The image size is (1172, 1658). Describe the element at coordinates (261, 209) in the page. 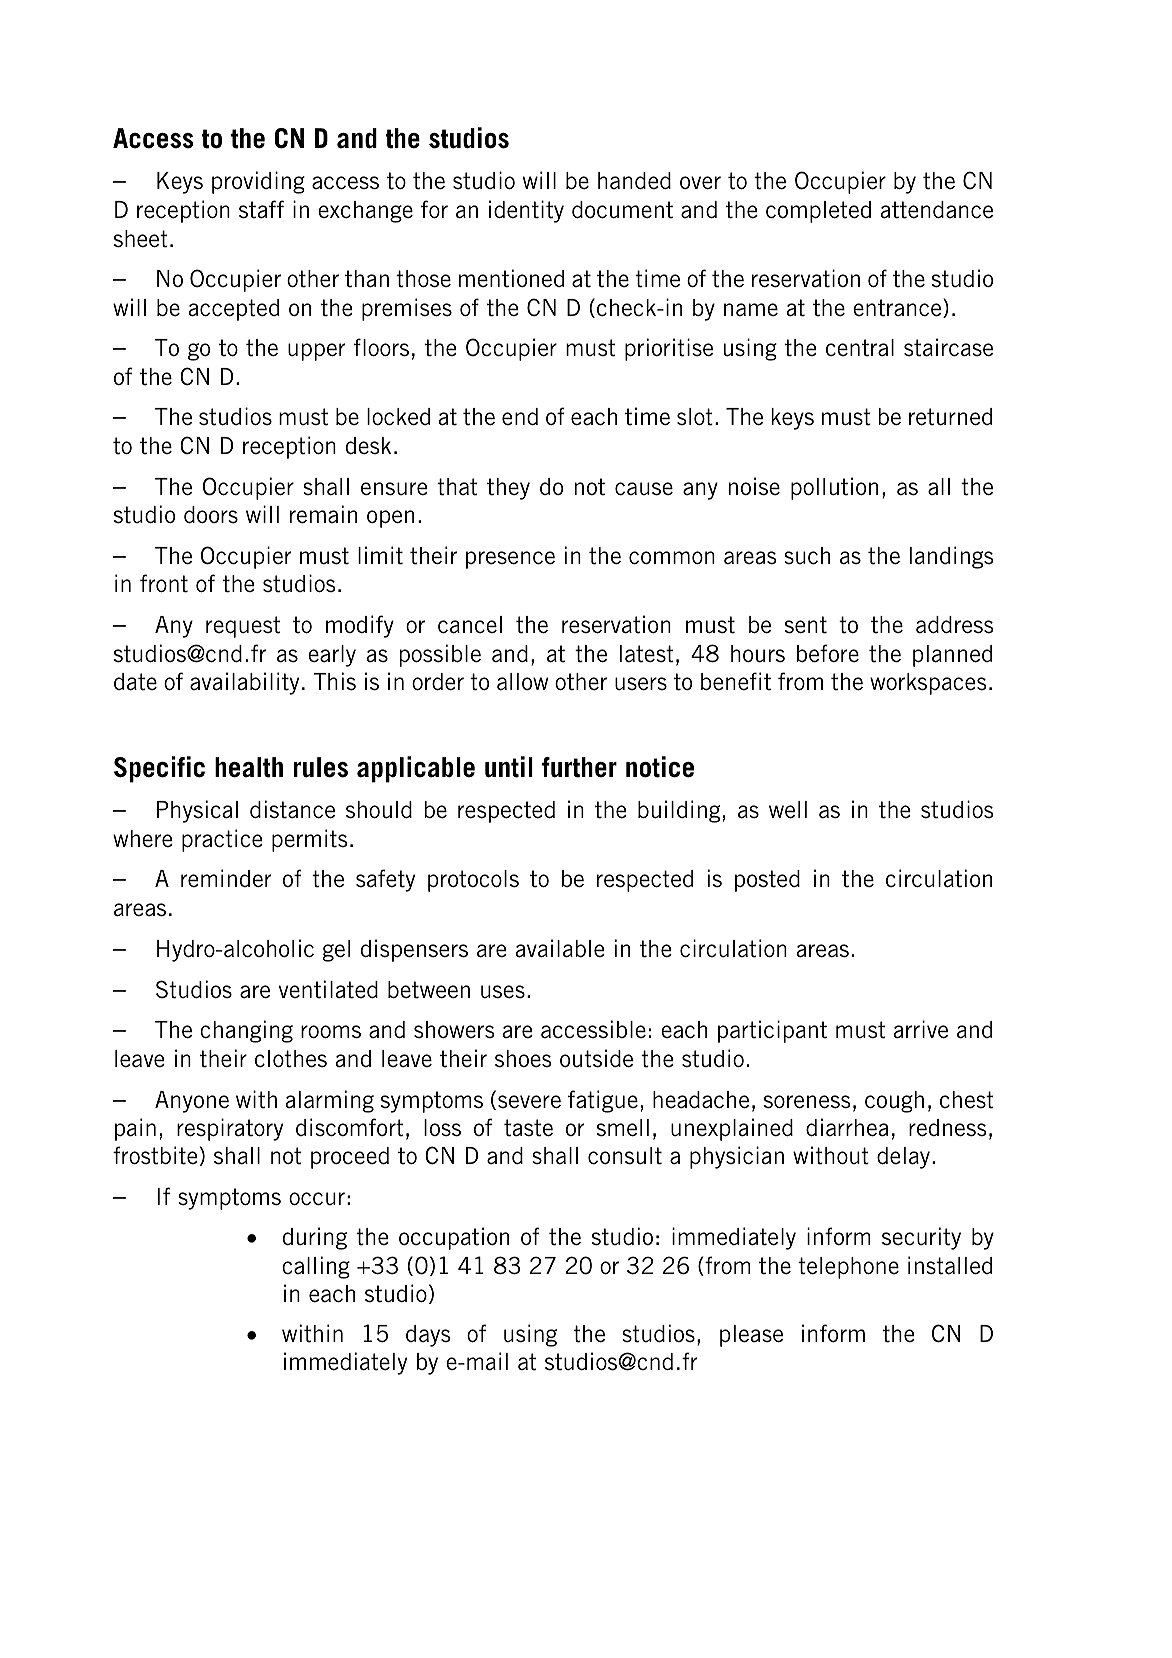

I see `staff` at that location.
